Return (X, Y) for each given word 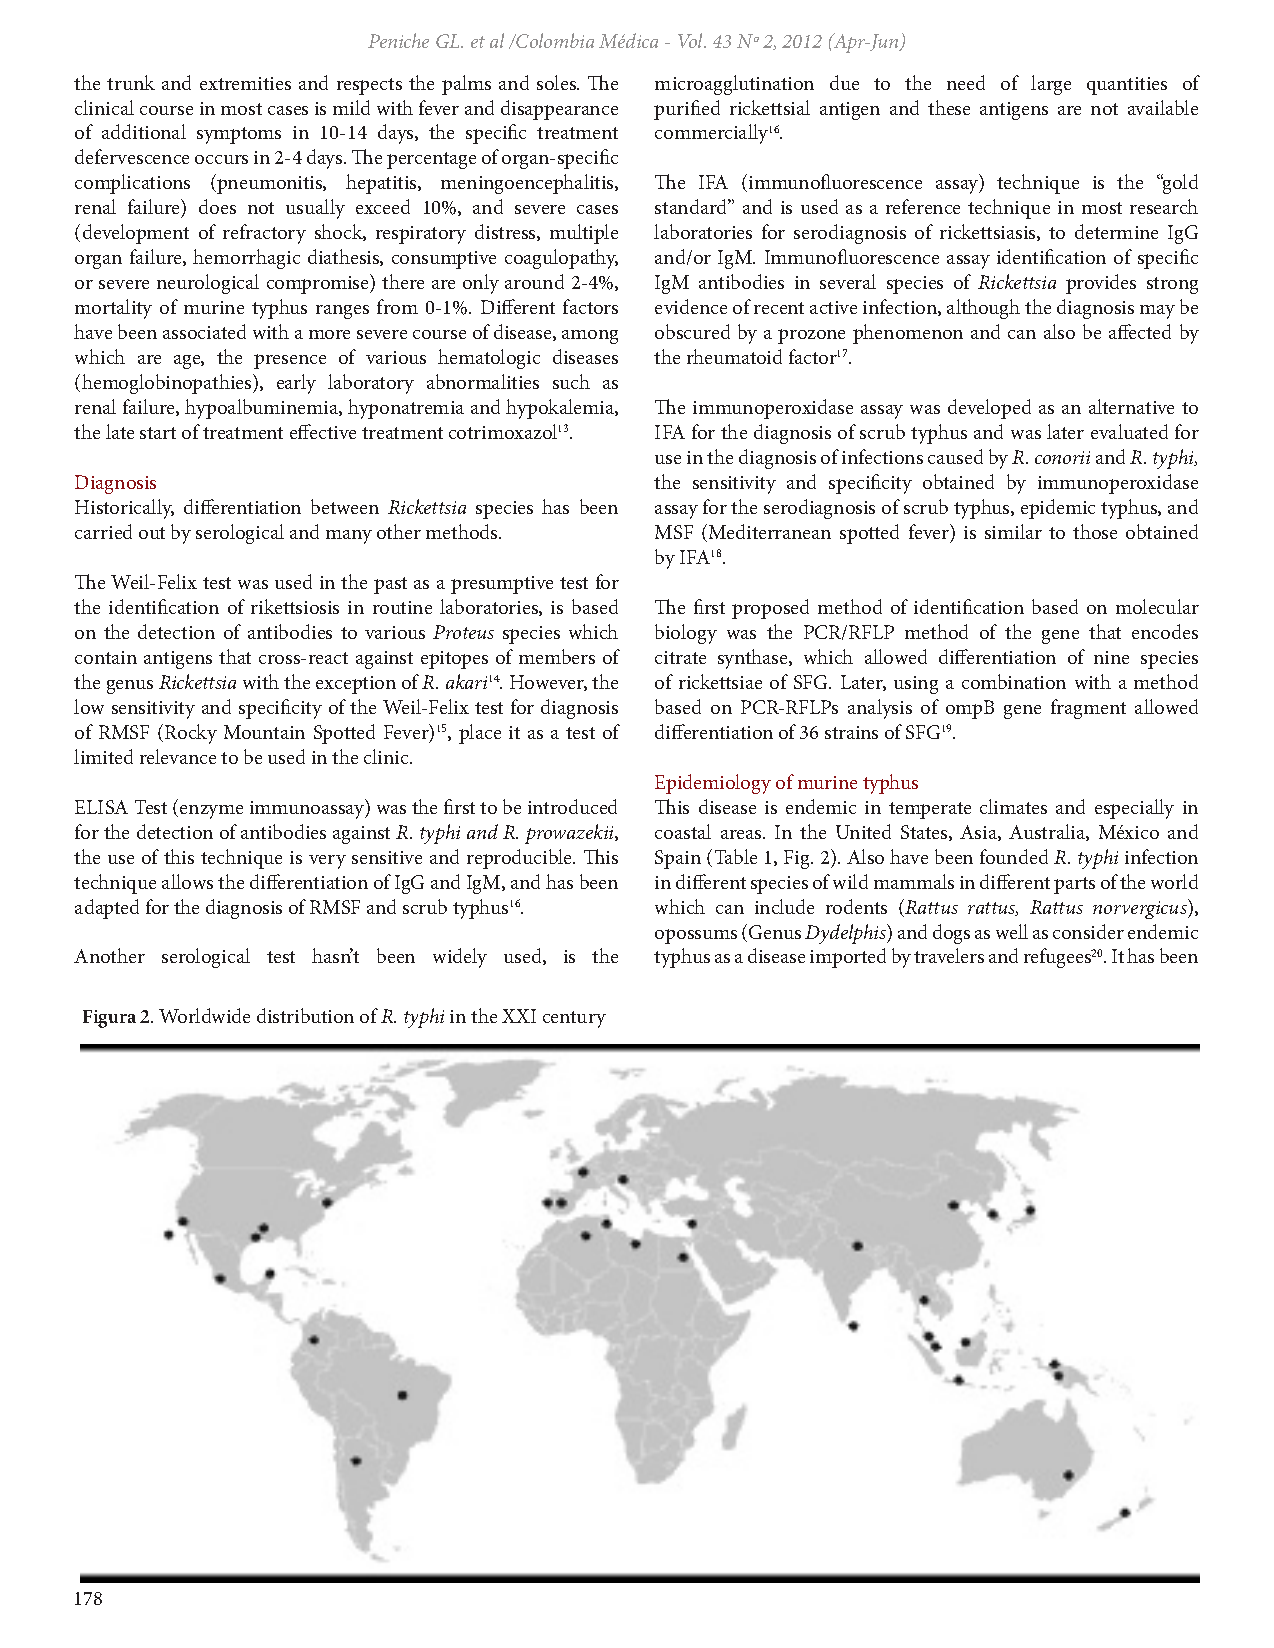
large (1051, 85)
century (574, 1019)
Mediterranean (770, 531)
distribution (305, 1015)
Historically (124, 509)
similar (1013, 531)
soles (558, 82)
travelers (949, 955)
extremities (245, 83)
